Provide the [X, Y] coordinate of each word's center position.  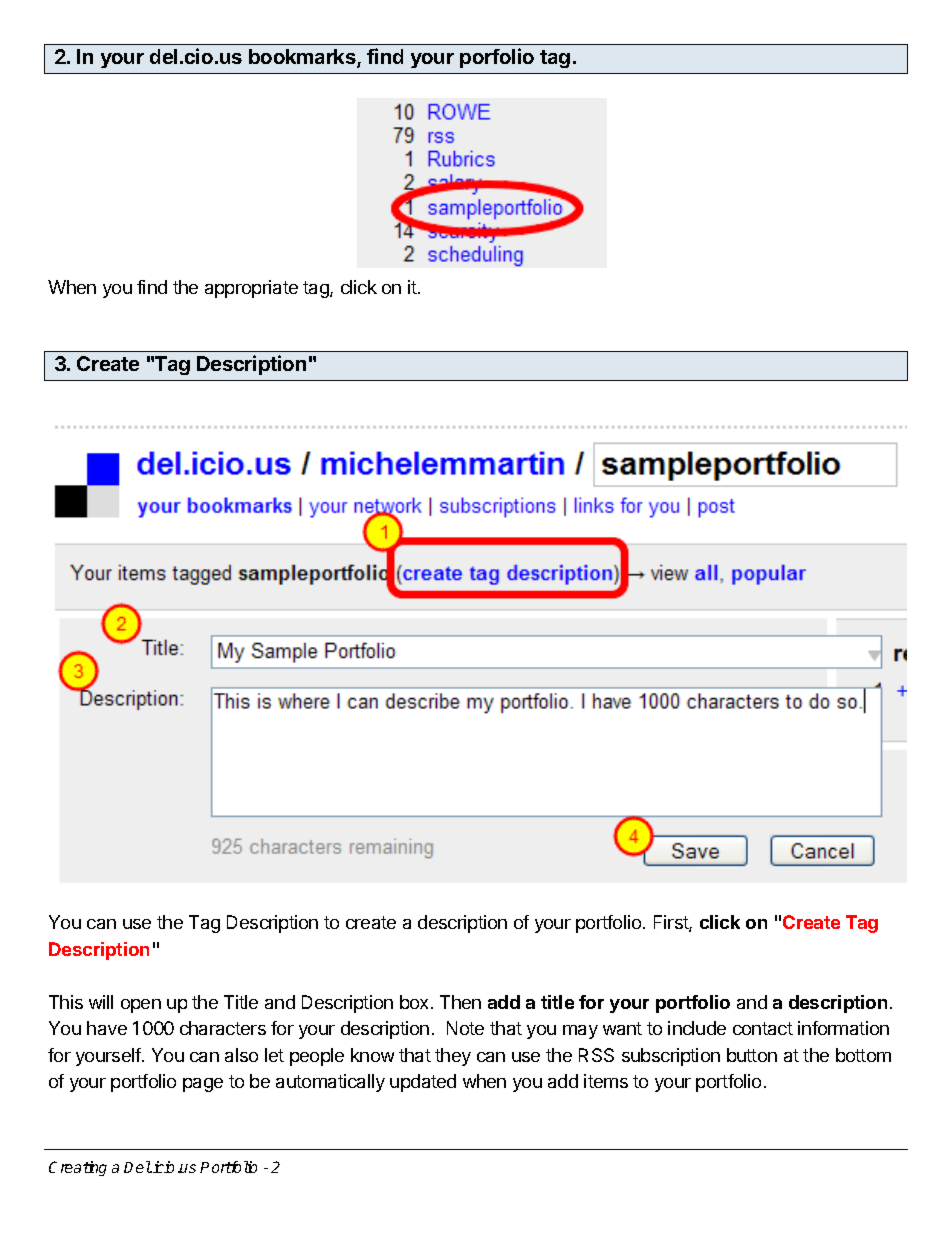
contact [763, 1028]
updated [423, 1083]
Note [465, 1028]
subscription [671, 1057]
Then [460, 1002]
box [416, 1002]
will [101, 1002]
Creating [78, 1168]
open [141, 1006]
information [843, 1028]
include [697, 1028]
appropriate [251, 289]
